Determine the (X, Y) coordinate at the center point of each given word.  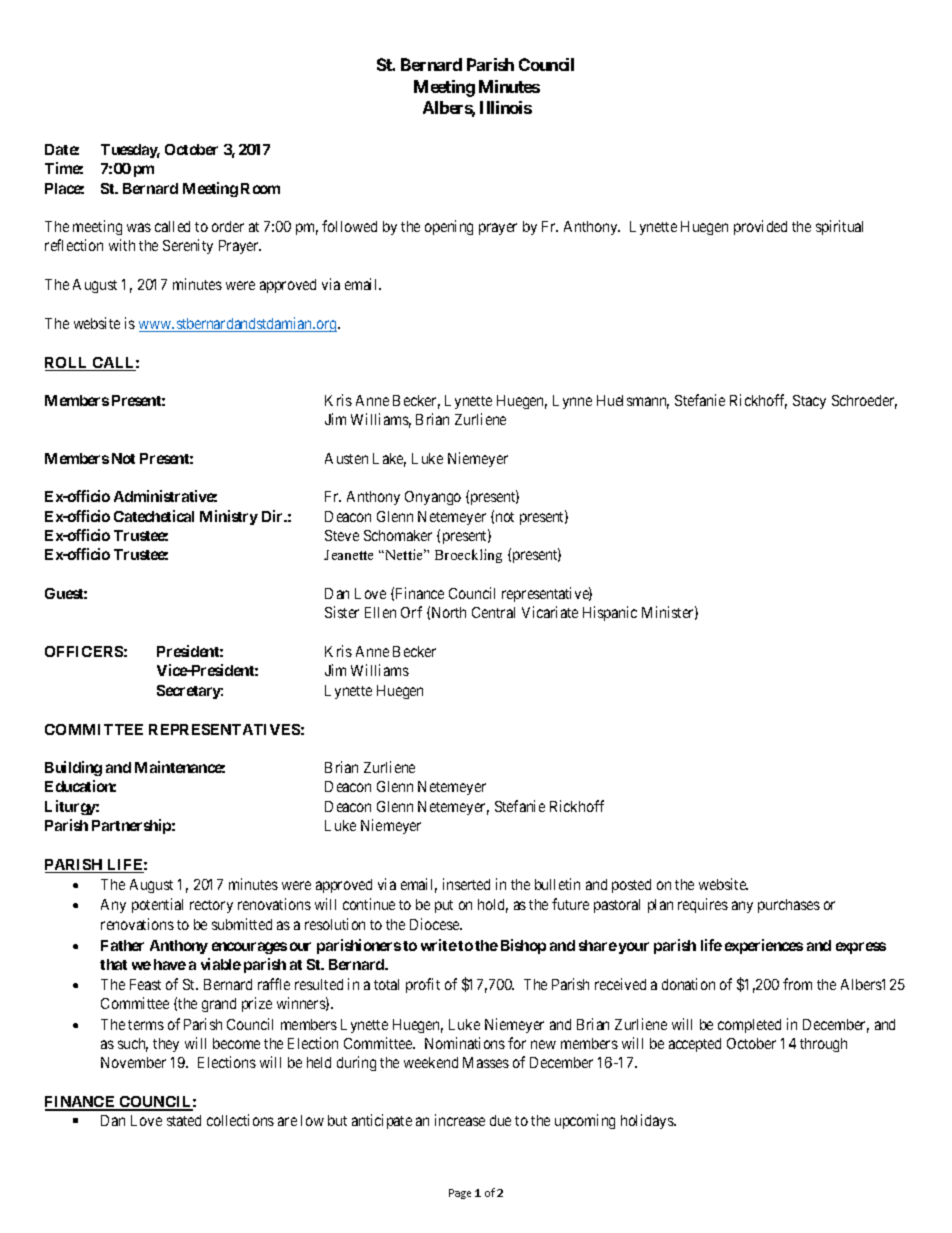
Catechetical (154, 516)
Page (460, 1194)
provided (760, 227)
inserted (466, 884)
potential (157, 905)
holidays (648, 1121)
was (139, 227)
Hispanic (610, 613)
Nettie (404, 554)
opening (449, 227)
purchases (789, 906)
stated (184, 1120)
